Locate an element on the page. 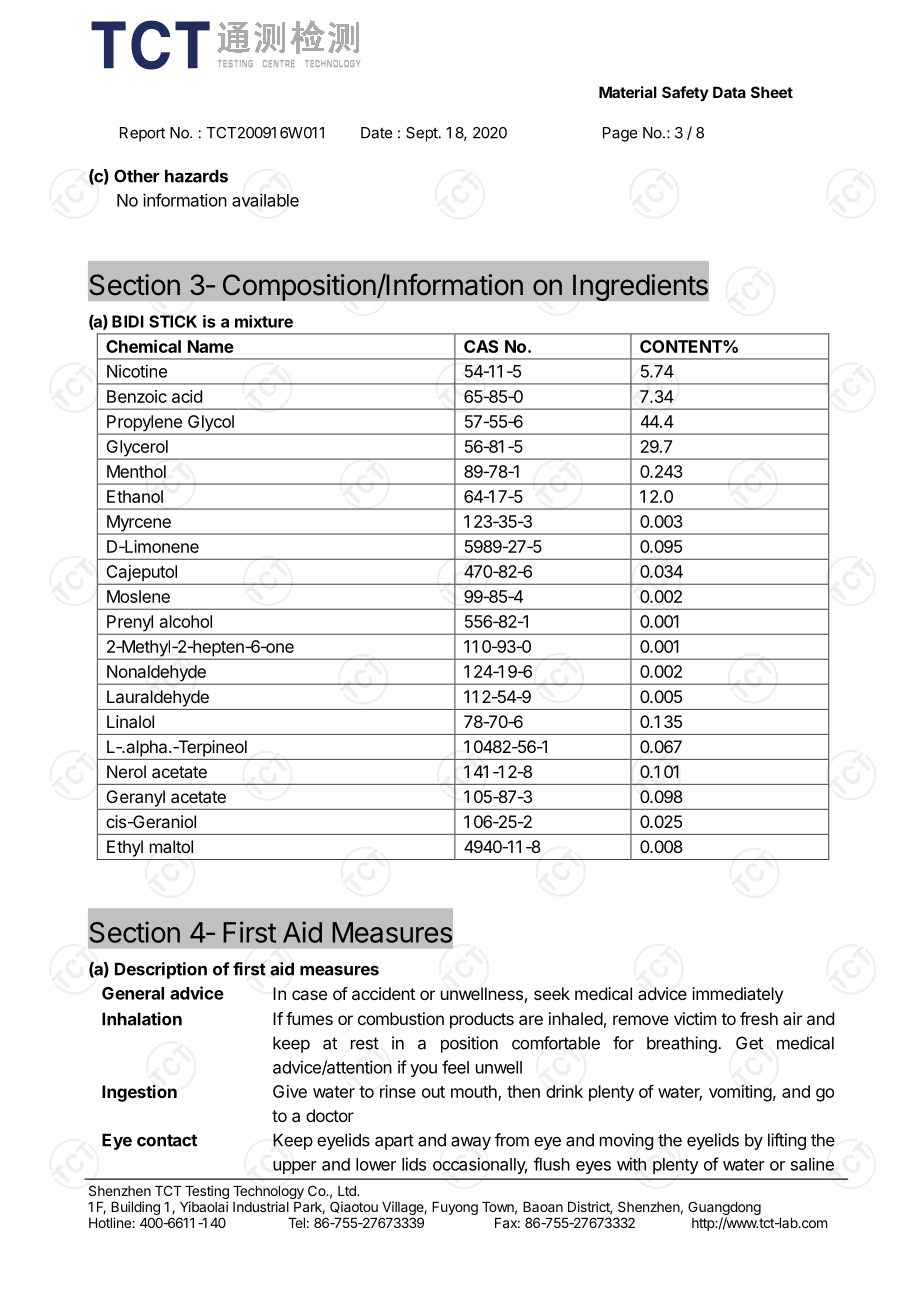 This image has width=924, height=1308. Glycol is located at coordinates (211, 424).
